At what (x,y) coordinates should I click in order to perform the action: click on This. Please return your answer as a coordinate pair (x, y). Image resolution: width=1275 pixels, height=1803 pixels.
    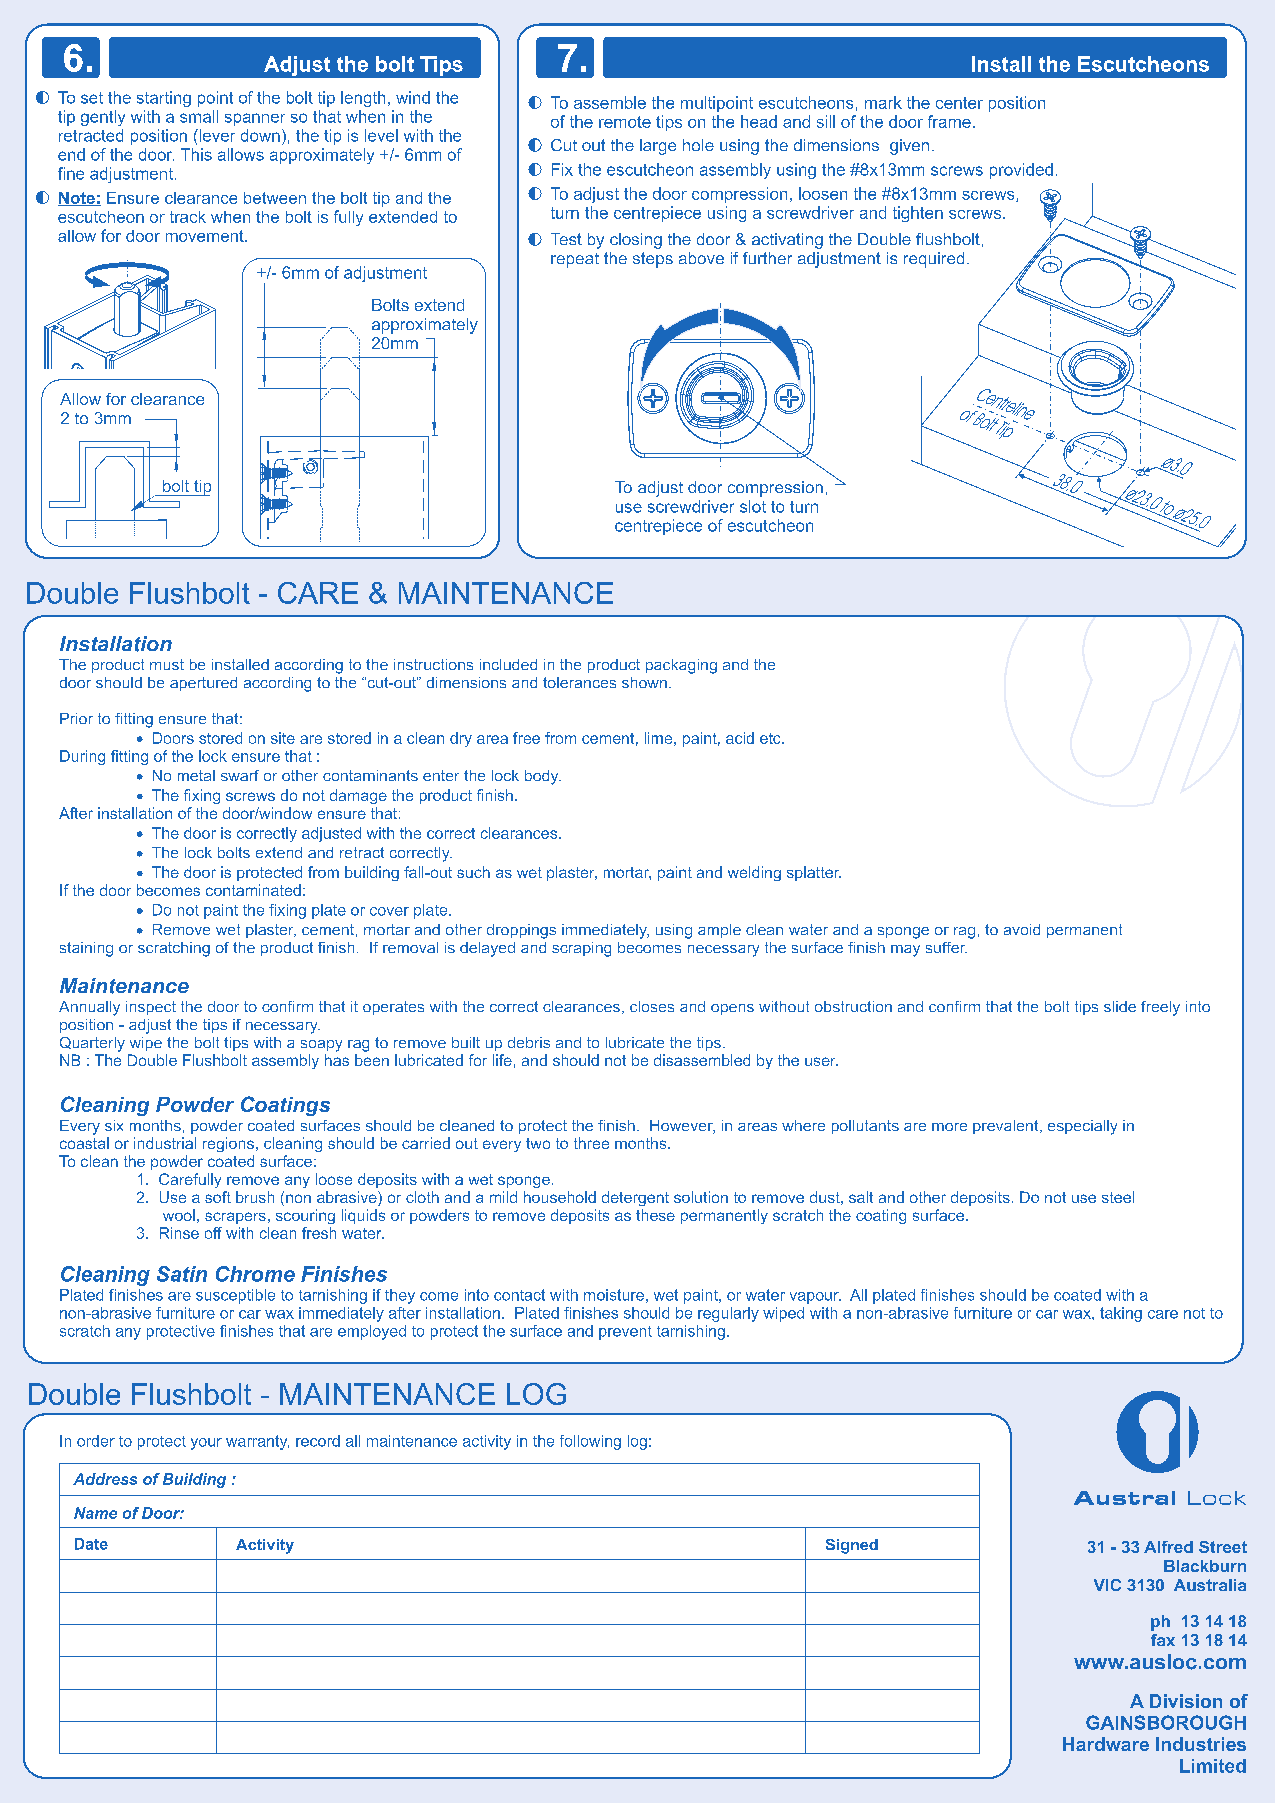
    Looking at the image, I should click on (196, 154).
